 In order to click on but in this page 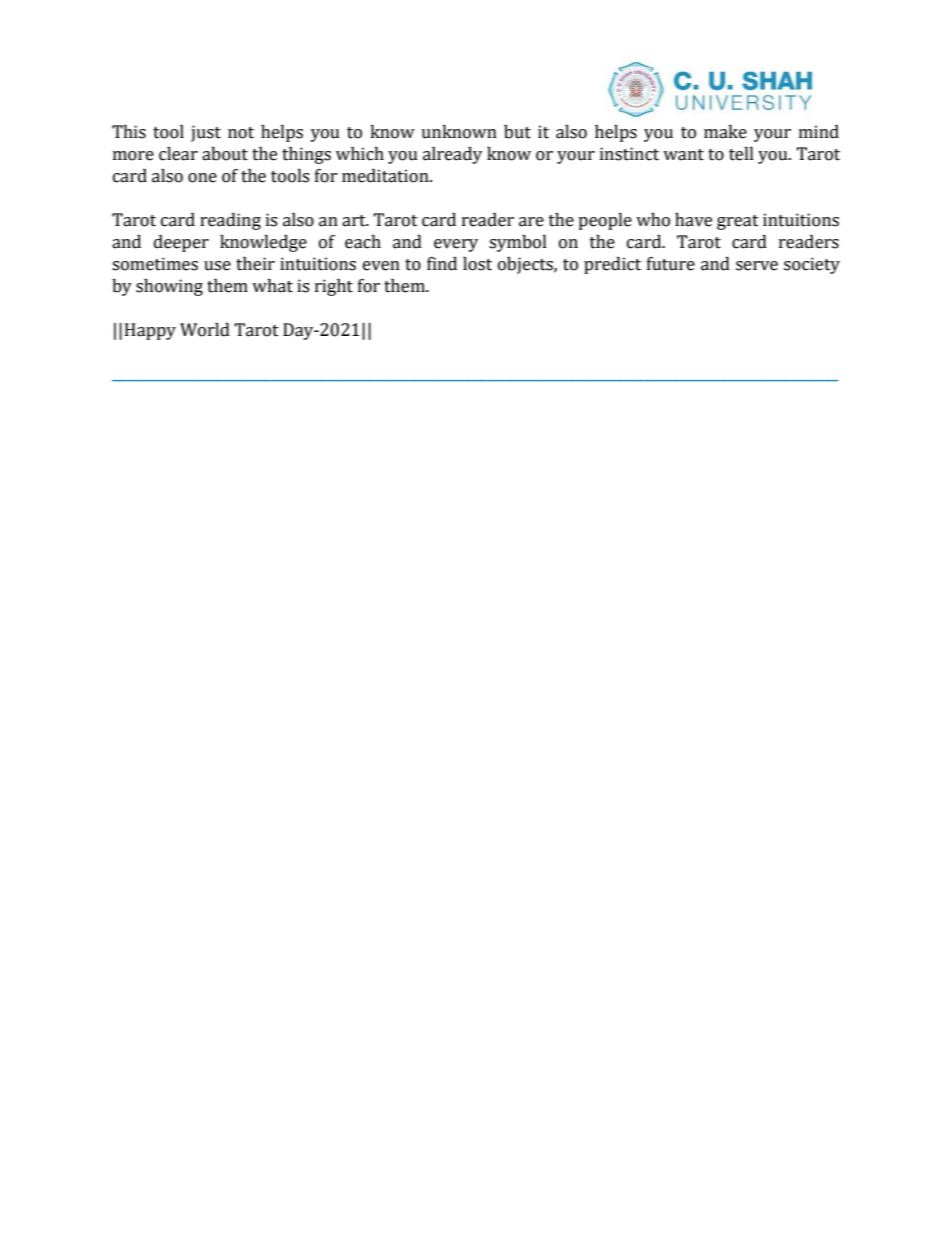, I will do `click(517, 132)`.
